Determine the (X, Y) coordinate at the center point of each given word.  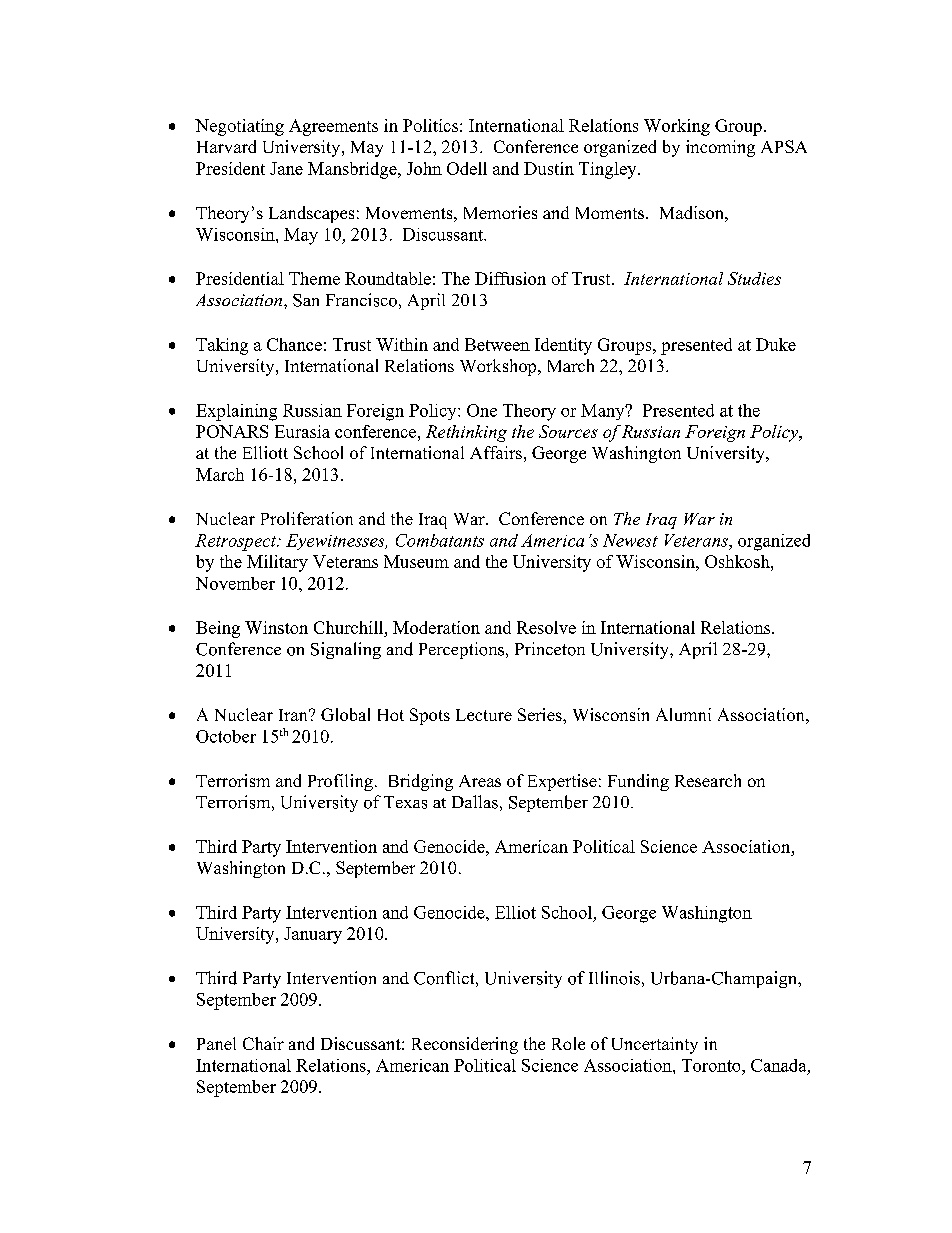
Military (277, 563)
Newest (630, 540)
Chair (263, 1043)
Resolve (546, 627)
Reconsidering (465, 1045)
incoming (720, 148)
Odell (467, 168)
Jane (286, 168)
